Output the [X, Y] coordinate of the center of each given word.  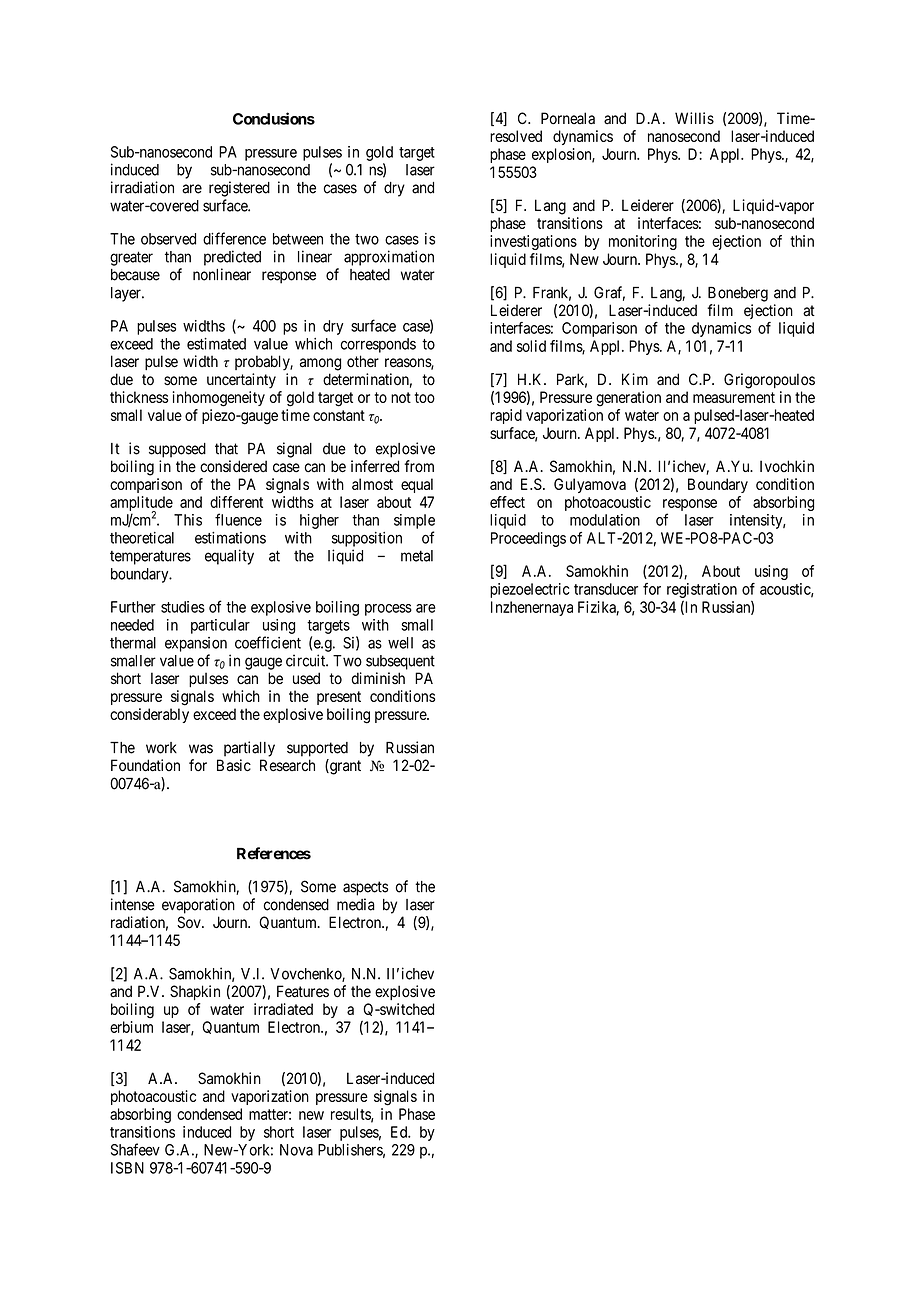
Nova [296, 1150]
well [400, 643]
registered [239, 189]
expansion [196, 644]
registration [702, 590]
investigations [533, 242]
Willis [694, 118]
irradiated [283, 1009]
